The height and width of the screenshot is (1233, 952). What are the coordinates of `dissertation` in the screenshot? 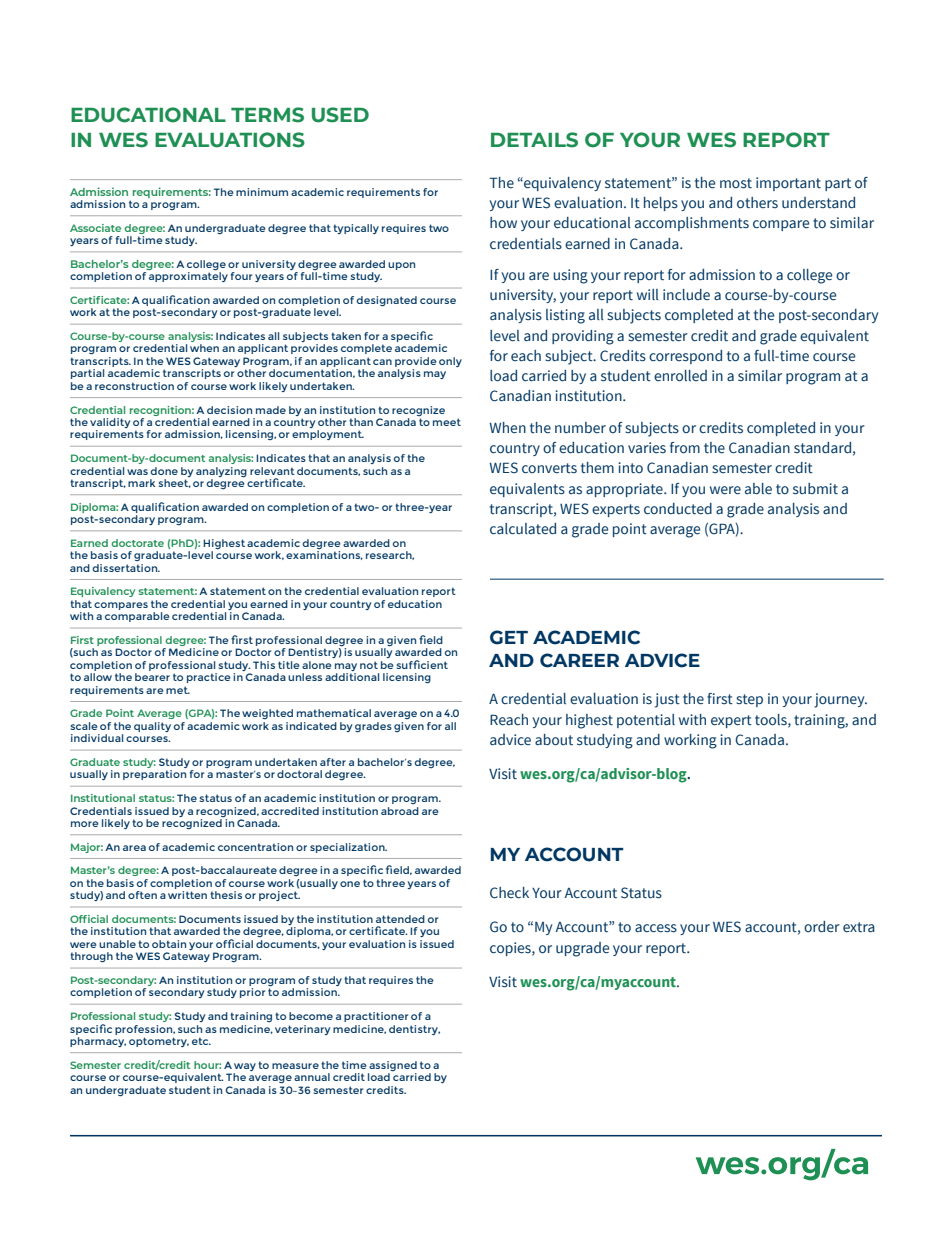 It's located at (126, 568).
